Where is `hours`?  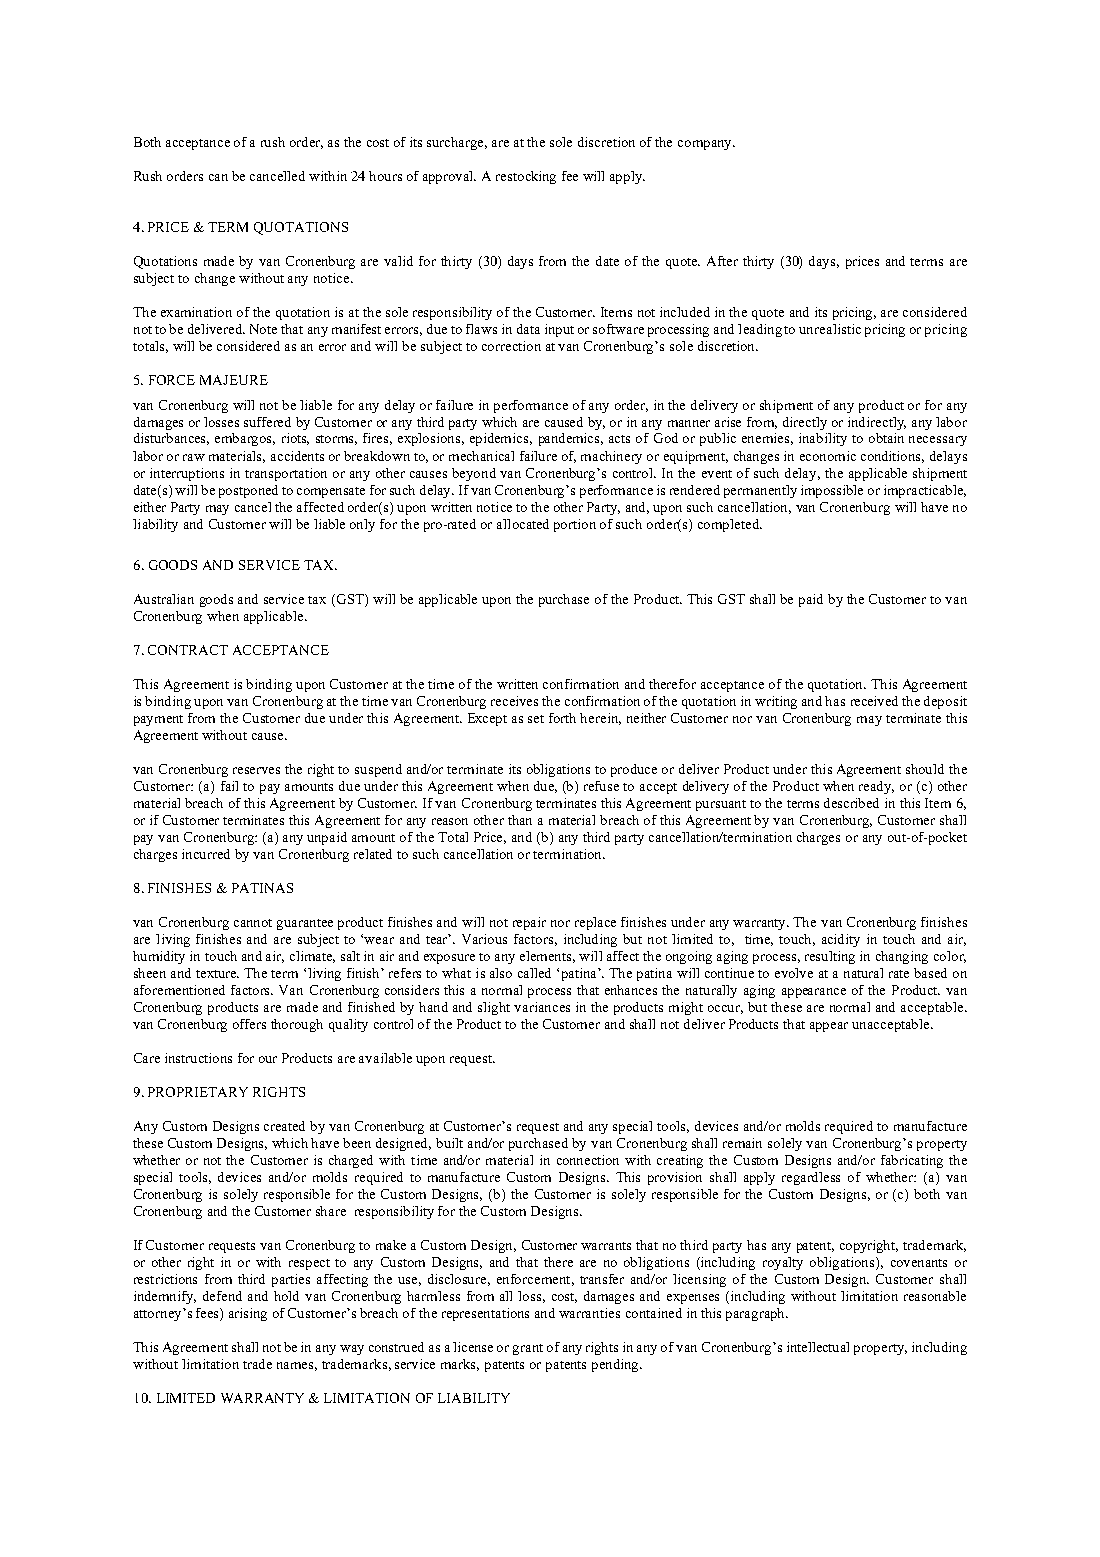
hours is located at coordinates (385, 176).
